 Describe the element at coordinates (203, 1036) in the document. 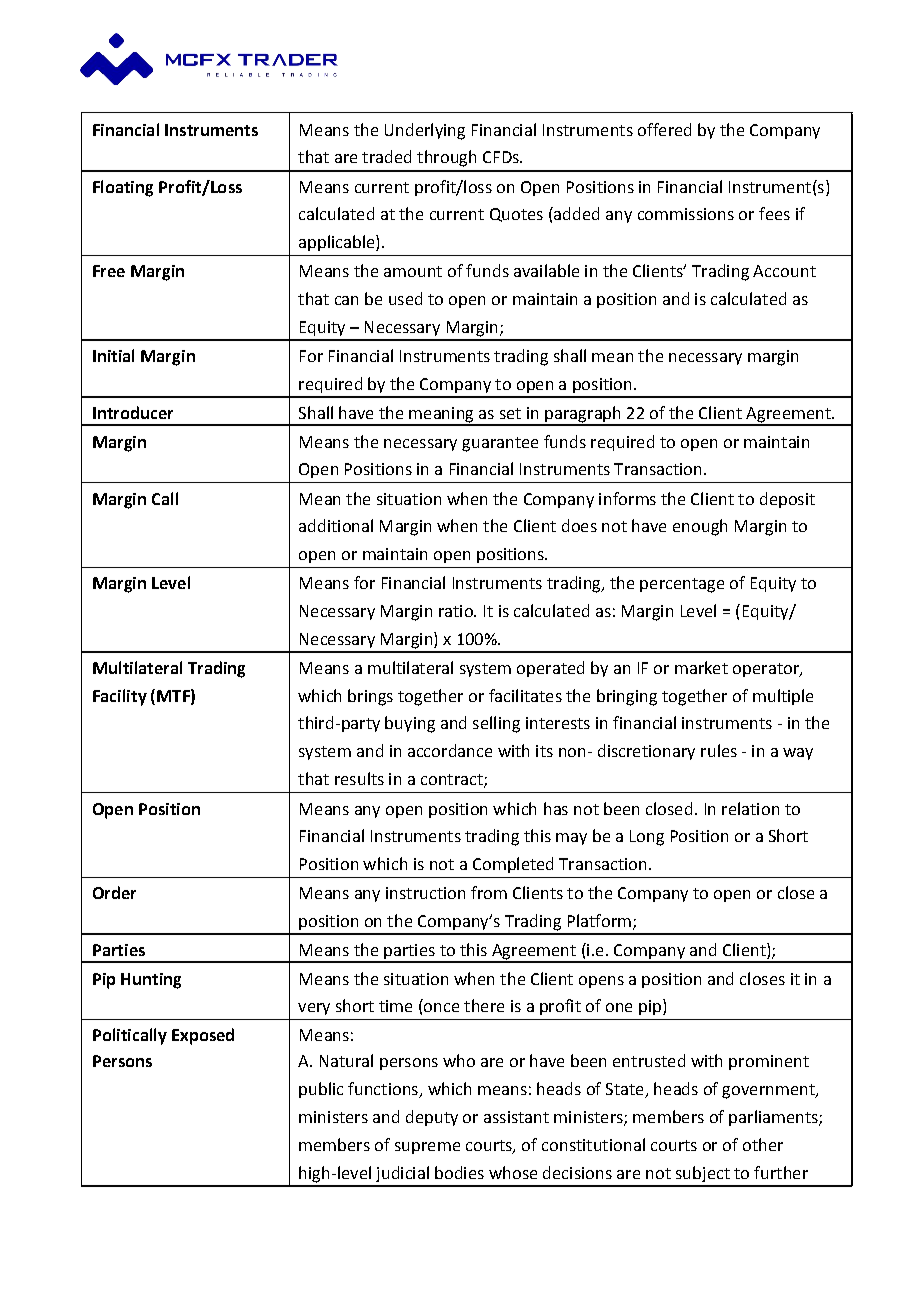

I see `Exposed` at that location.
